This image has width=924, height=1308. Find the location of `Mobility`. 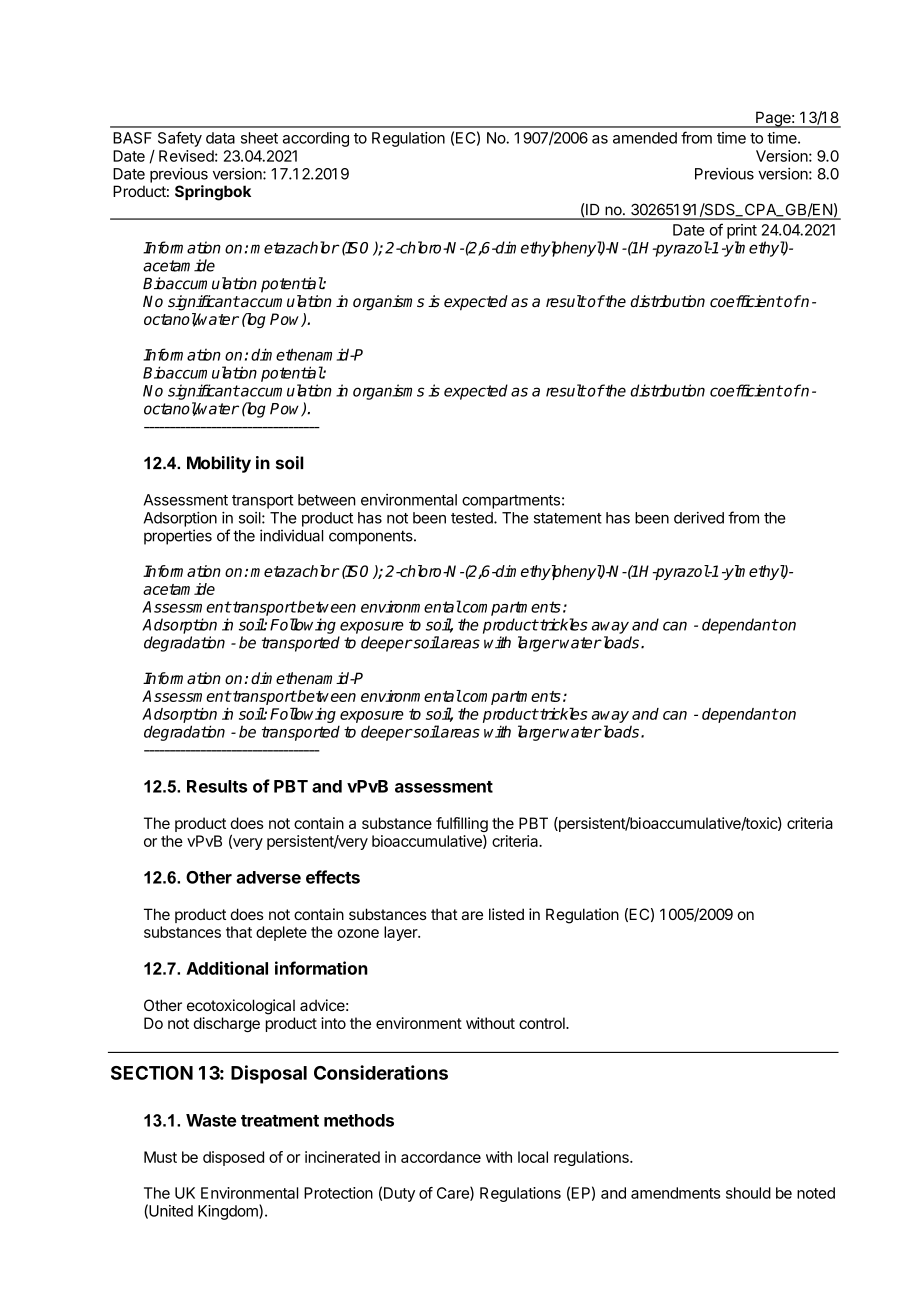

Mobility is located at coordinates (219, 464).
